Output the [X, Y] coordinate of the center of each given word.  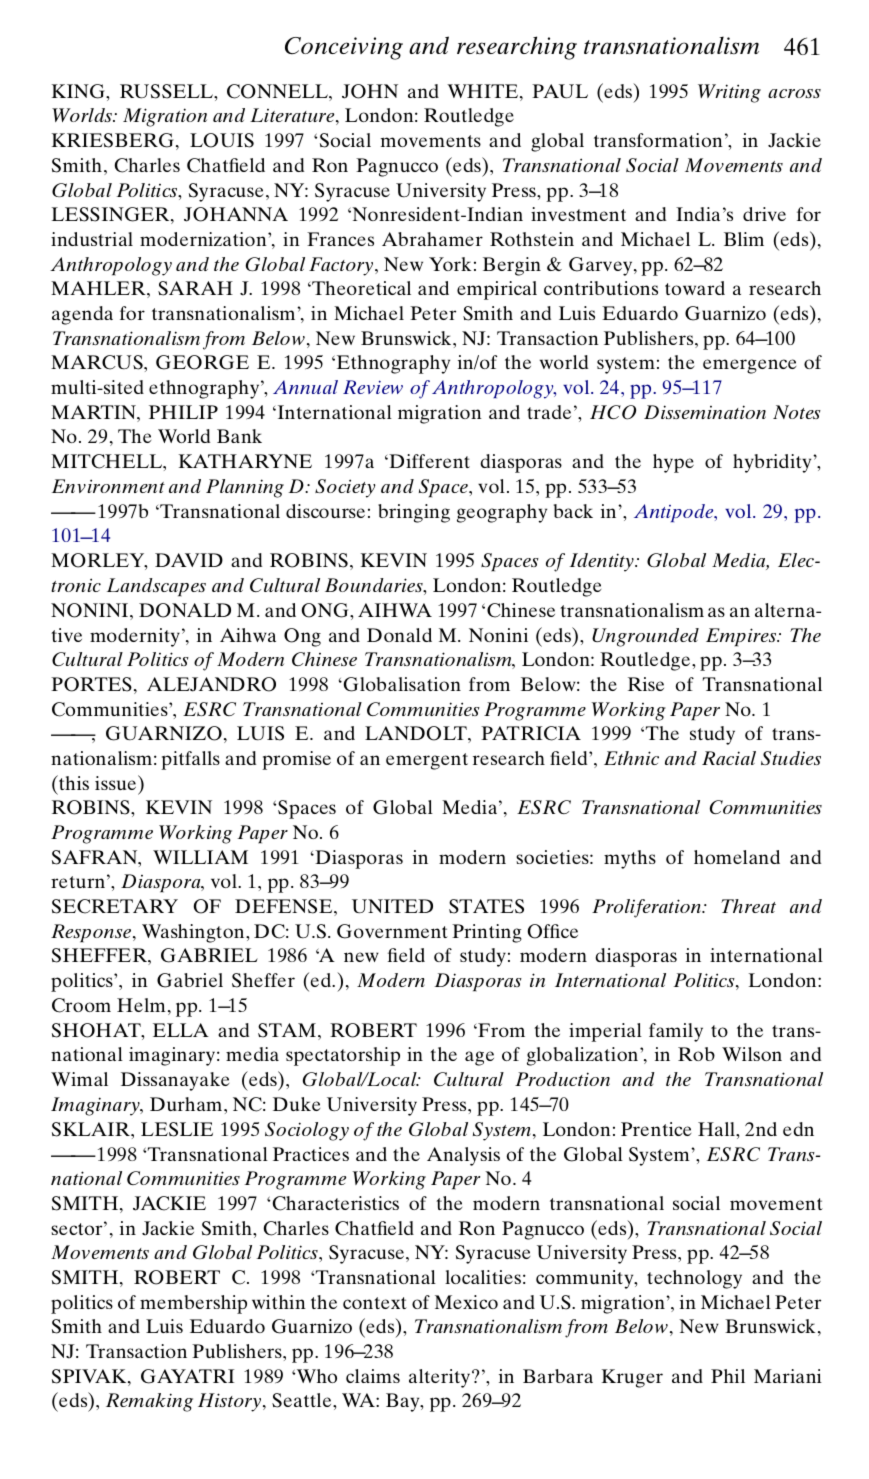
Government [392, 931]
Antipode [675, 513]
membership [193, 1304]
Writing [729, 93]
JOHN [370, 91]
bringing [414, 513]
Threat [748, 906]
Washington [194, 933]
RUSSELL [167, 91]
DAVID [189, 560]
